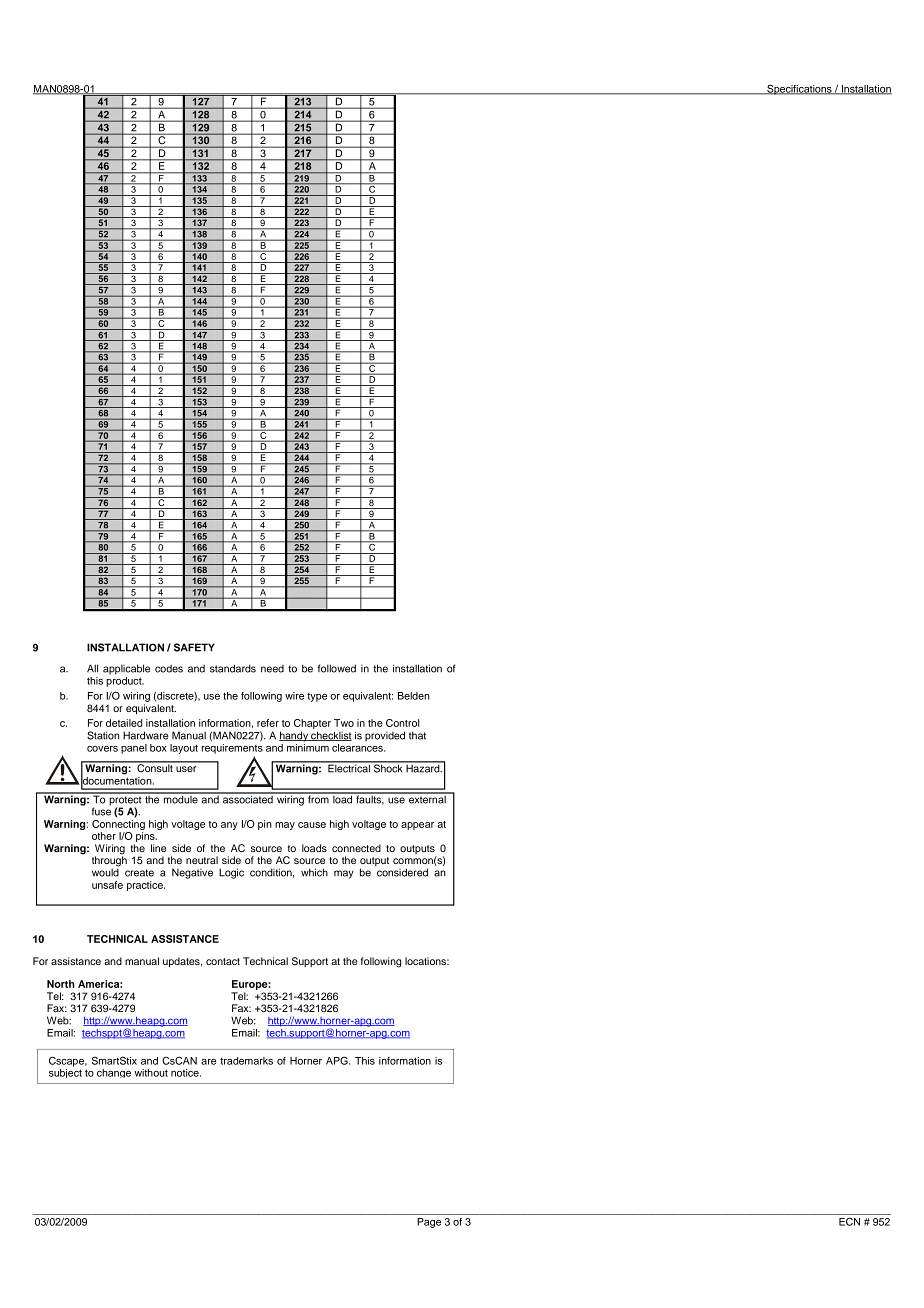 Image resolution: width=924 pixels, height=1308 pixels. Describe the element at coordinates (799, 89) in the screenshot. I see `Specifications` at that location.
